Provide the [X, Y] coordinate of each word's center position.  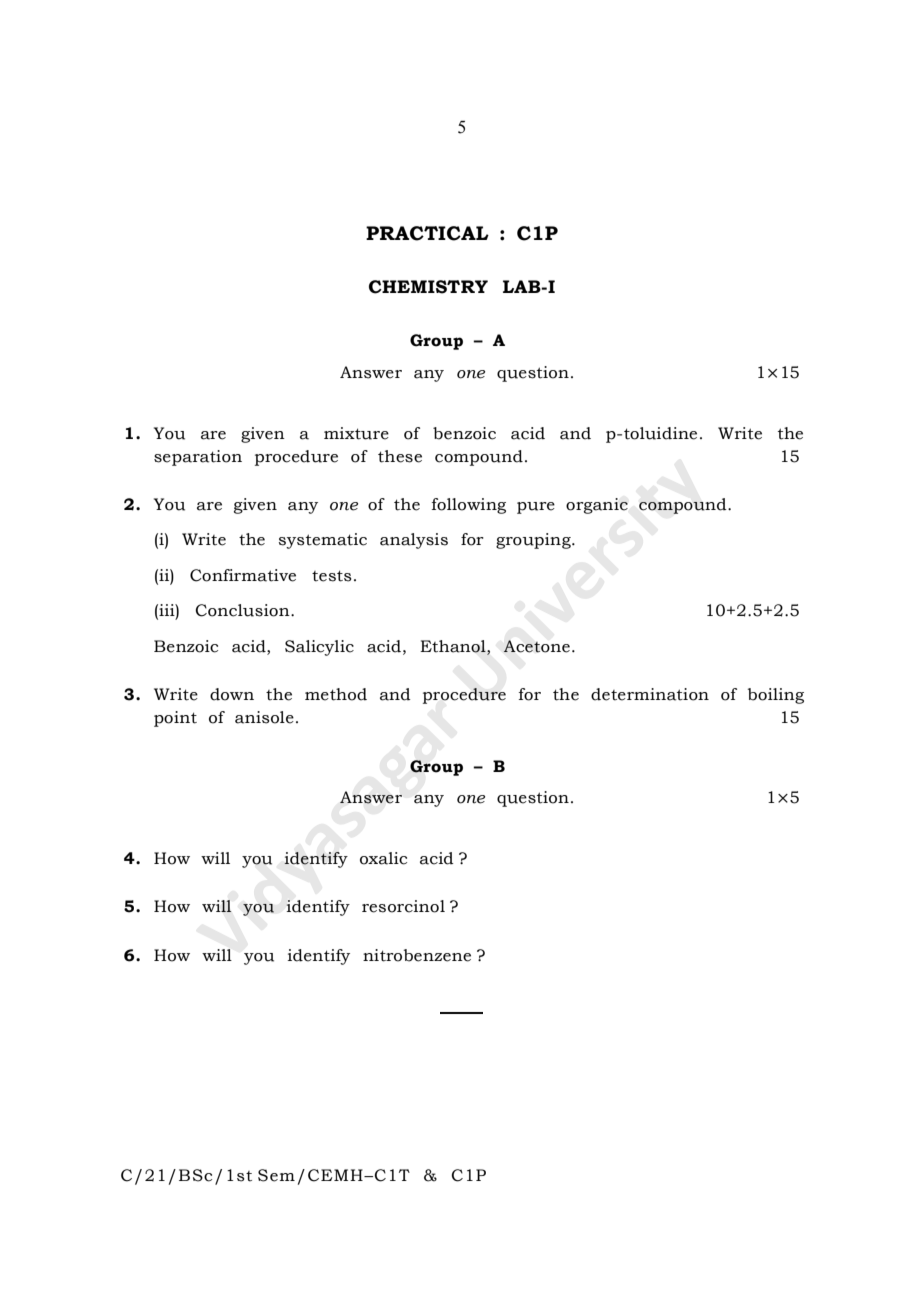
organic [597, 506]
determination [650, 694]
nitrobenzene [417, 955]
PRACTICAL [427, 233]
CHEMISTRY [428, 287]
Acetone [536, 646]
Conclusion [243, 610]
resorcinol [403, 906]
